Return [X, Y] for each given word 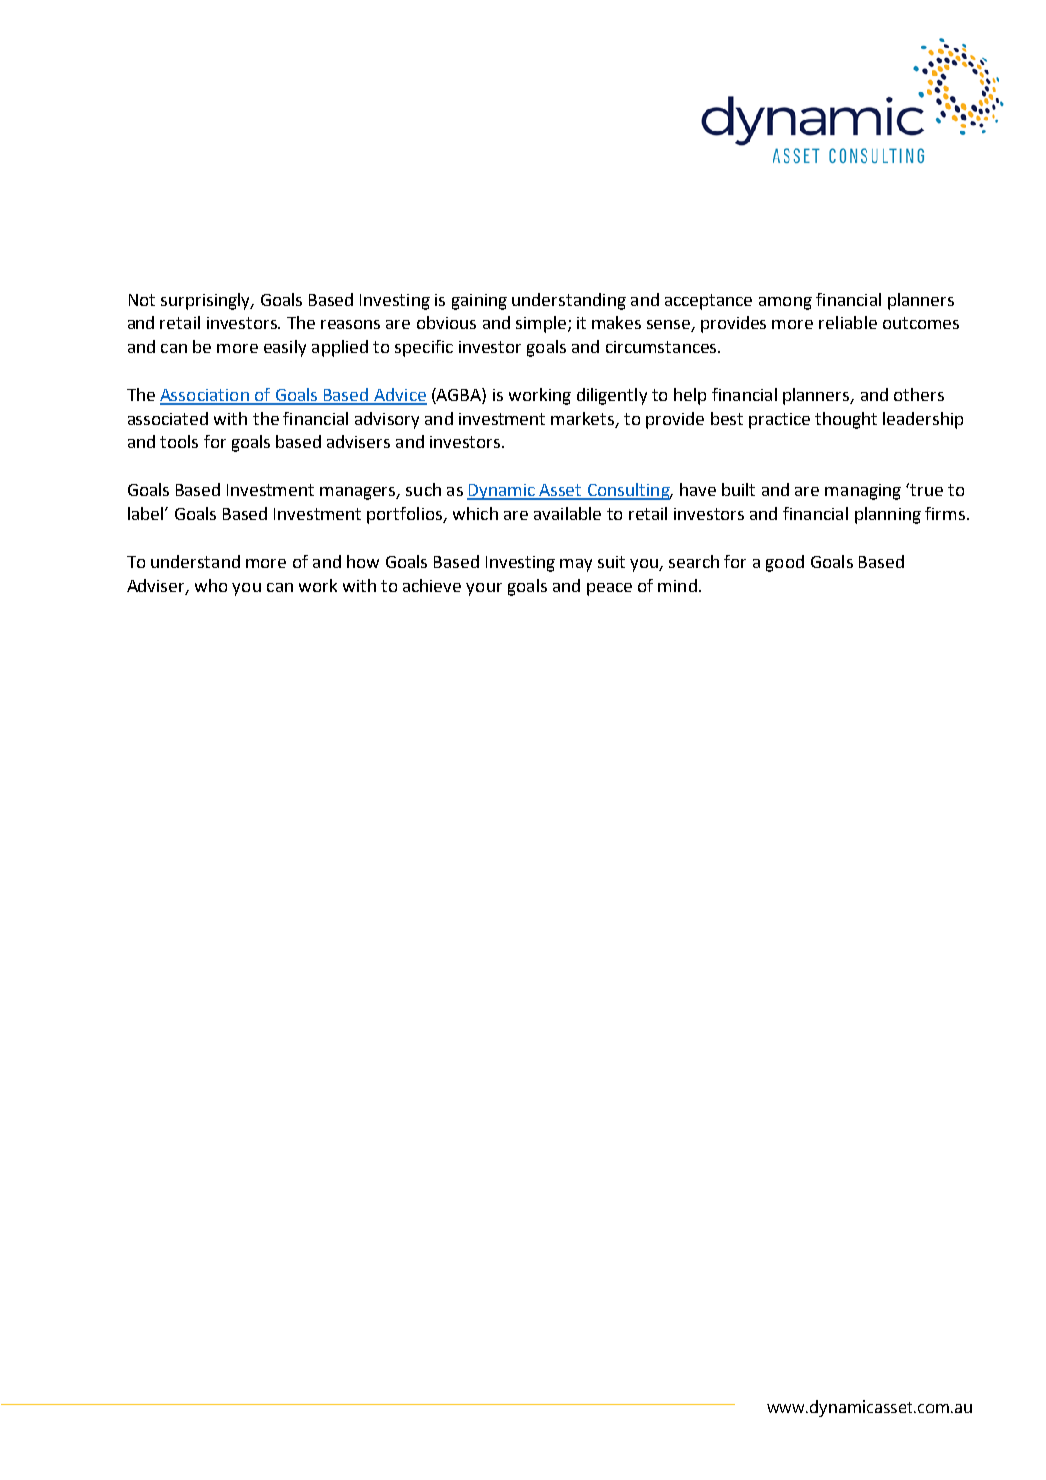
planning [888, 515]
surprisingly [207, 301]
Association [205, 396]
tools [179, 441]
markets [584, 419]
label [145, 513]
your [484, 589]
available [567, 513]
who [211, 585]
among [785, 303]
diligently [612, 396]
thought [846, 420]
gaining [479, 302]
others [919, 394]
